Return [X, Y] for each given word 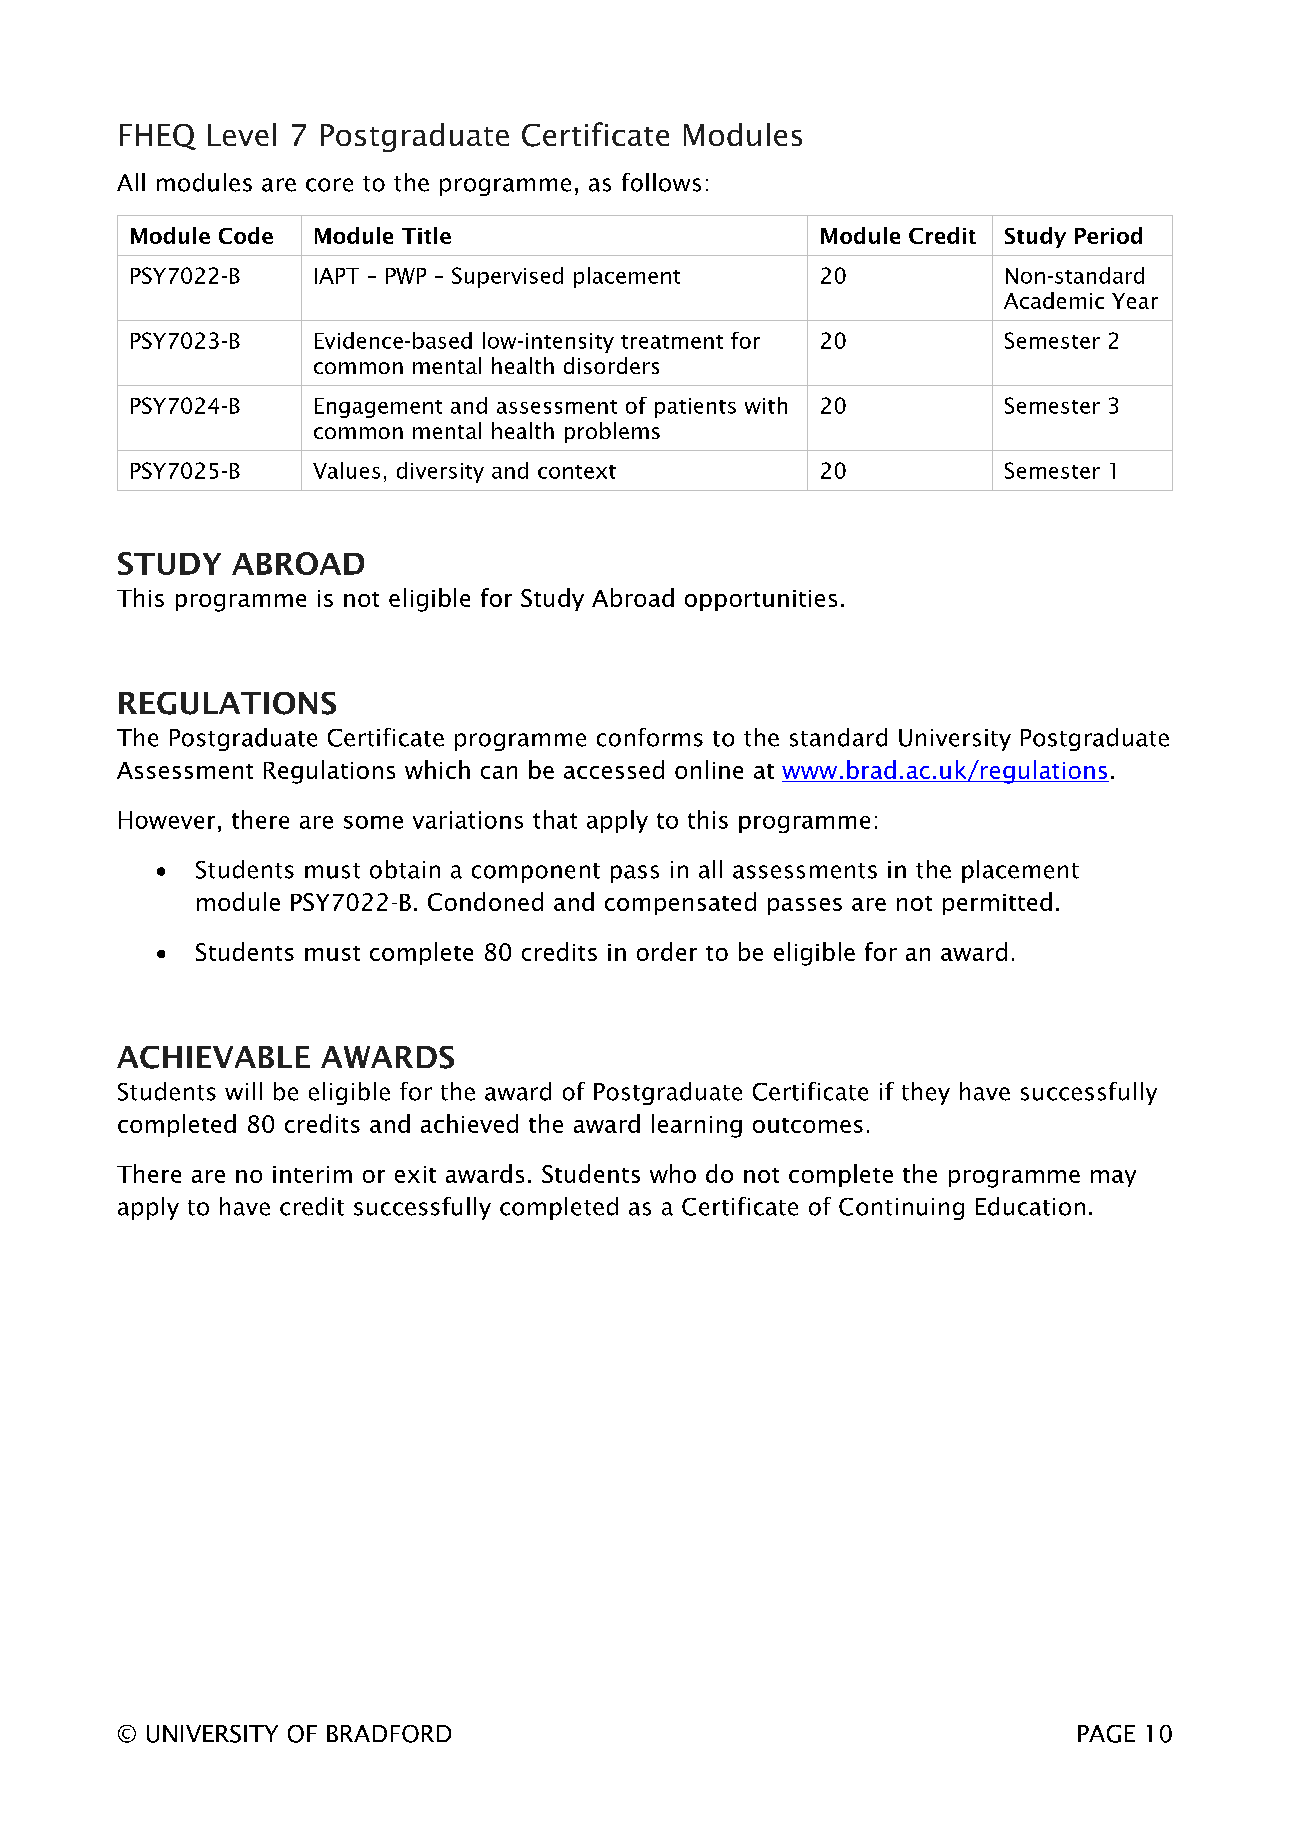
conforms [650, 737]
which [437, 769]
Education [1030, 1206]
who [673, 1173]
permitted [997, 903]
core [329, 185]
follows [661, 182]
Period [1108, 235]
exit [415, 1174]
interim [312, 1174]
